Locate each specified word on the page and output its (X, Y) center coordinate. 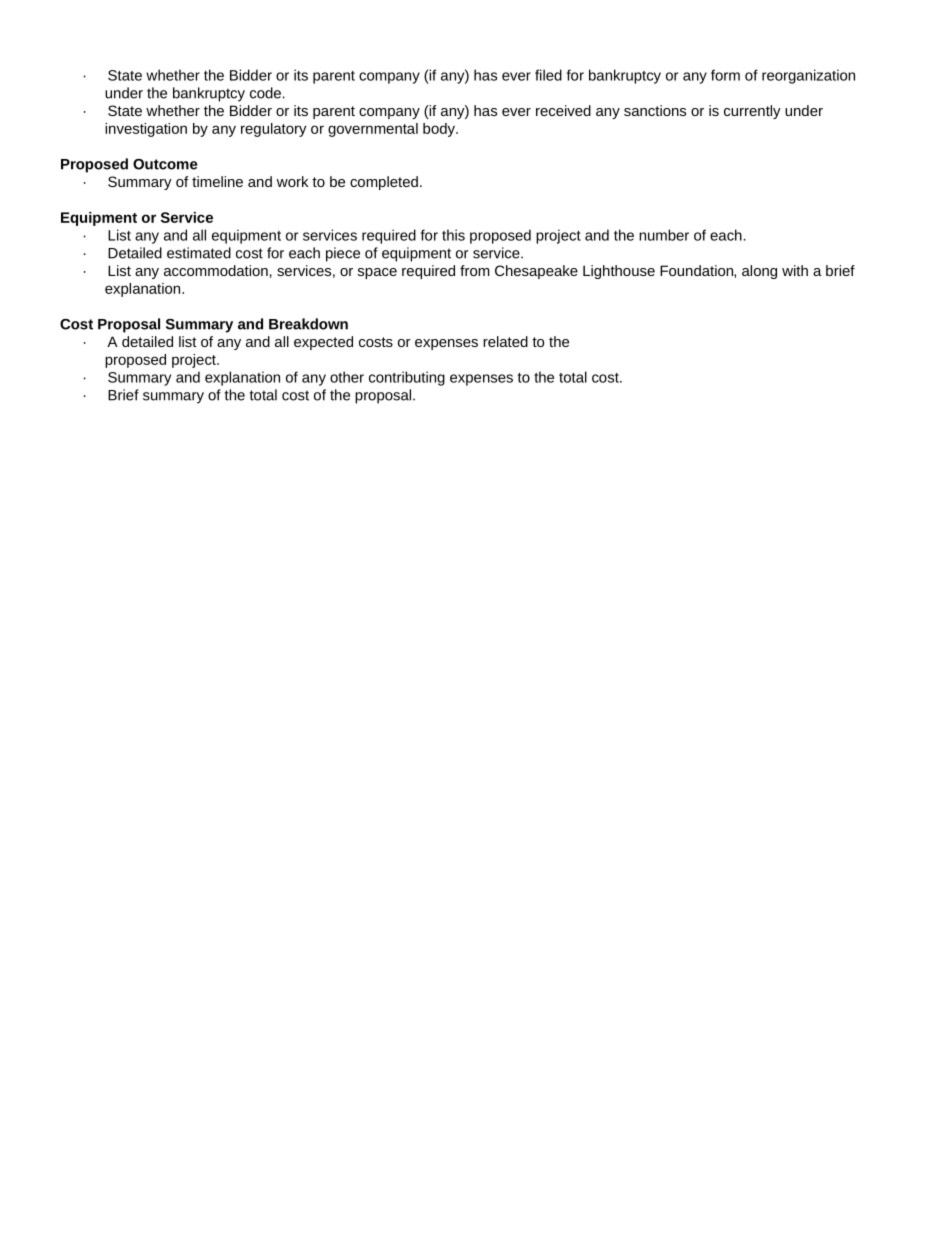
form (725, 75)
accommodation (216, 270)
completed (384, 183)
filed (548, 75)
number (664, 235)
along (759, 272)
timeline (217, 181)
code (265, 93)
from (475, 270)
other (347, 377)
